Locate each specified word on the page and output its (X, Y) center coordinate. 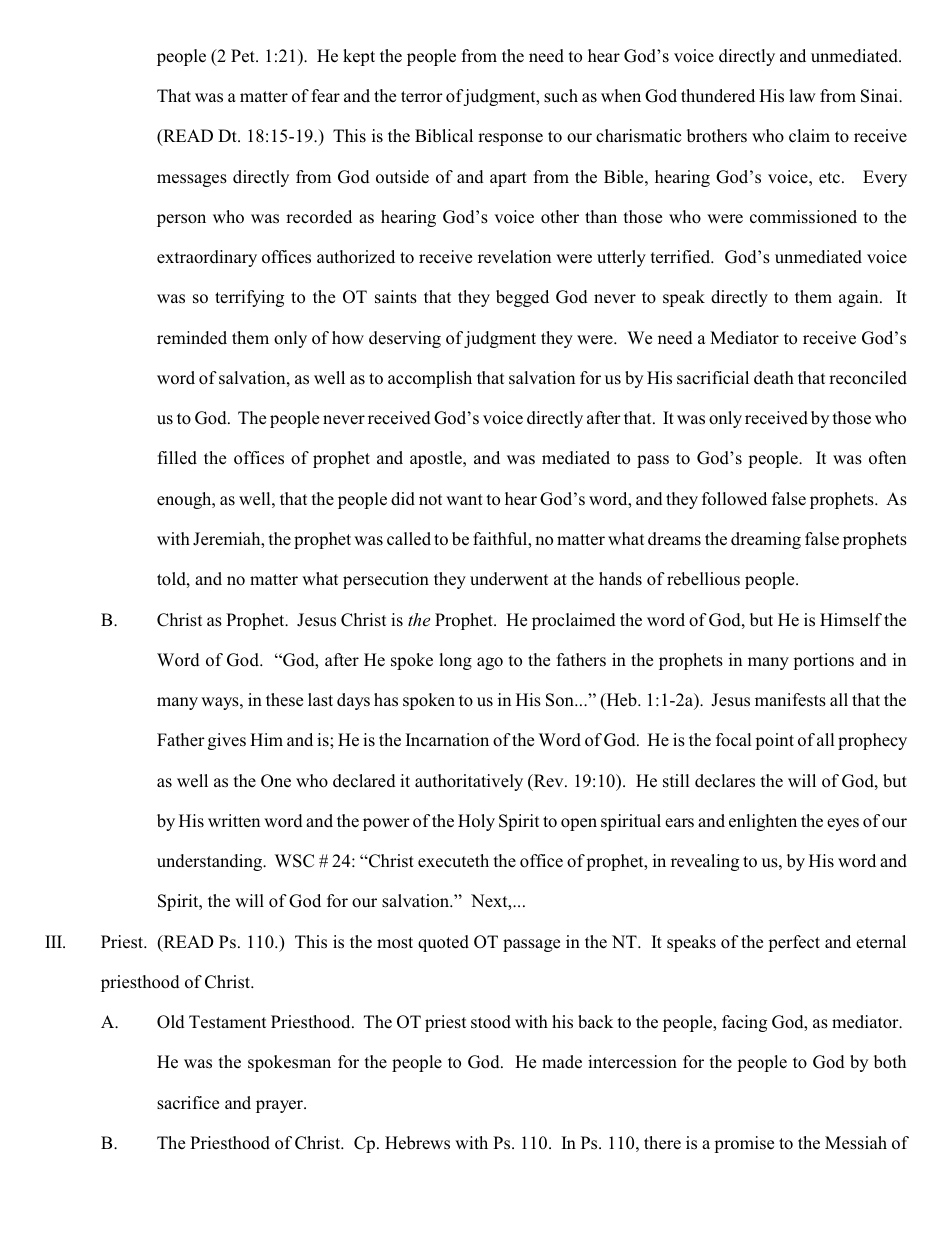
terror (422, 97)
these (284, 700)
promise (744, 1144)
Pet (244, 56)
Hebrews (417, 1143)
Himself (851, 620)
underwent (509, 579)
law (802, 95)
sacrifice (188, 1103)
